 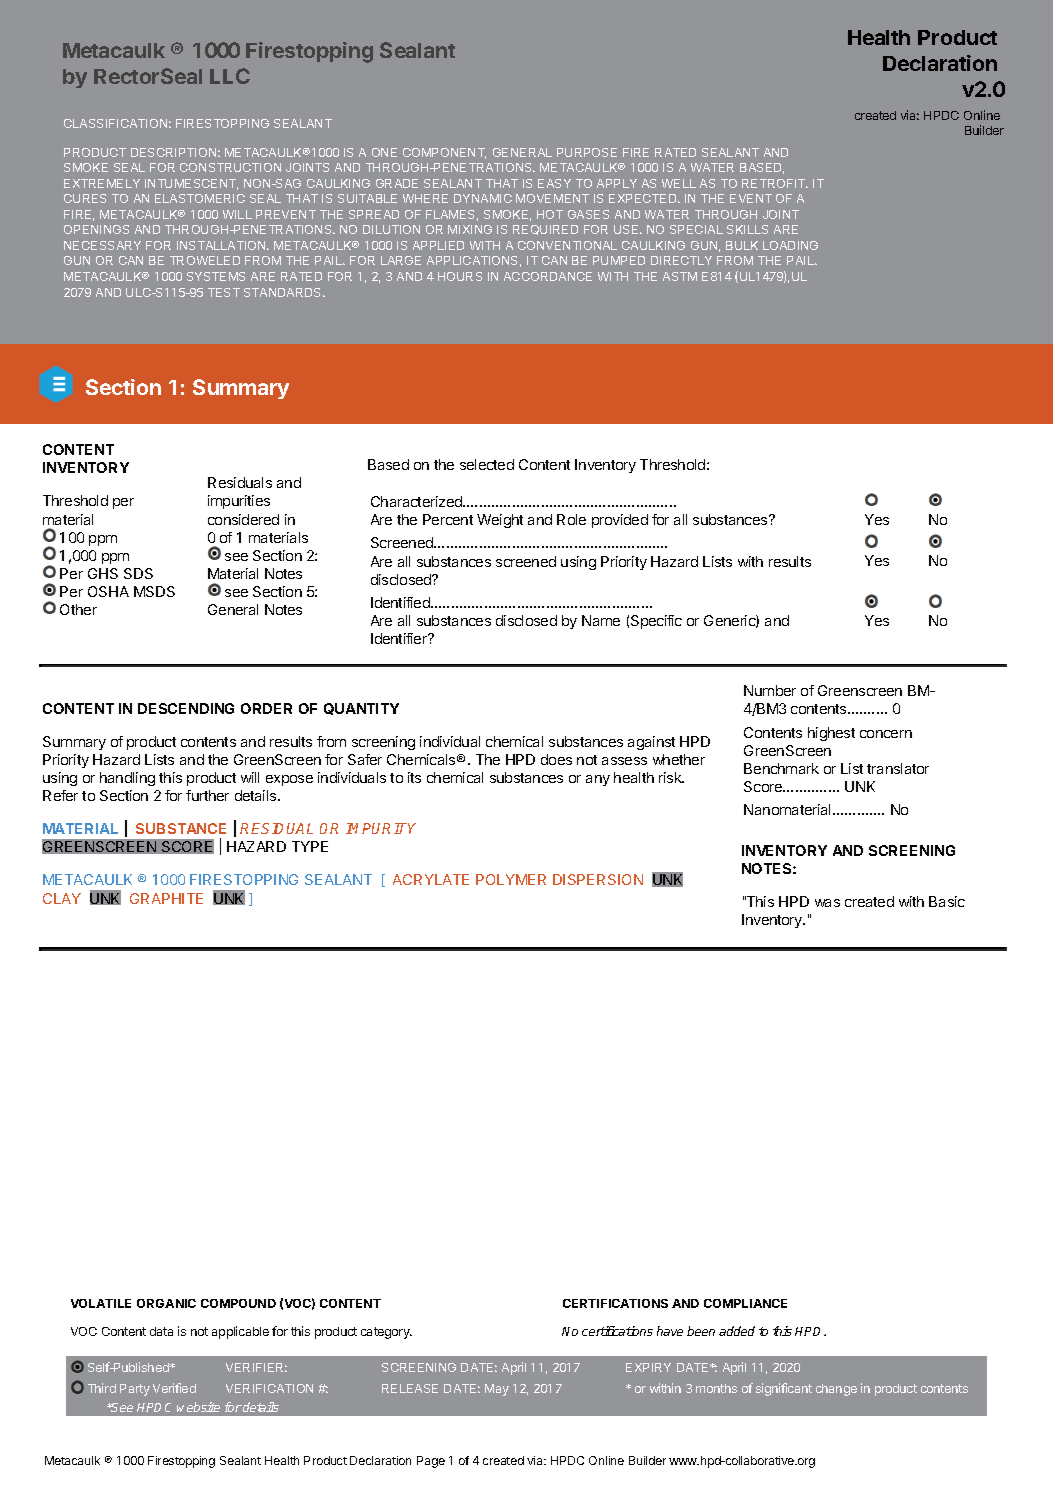 I want to click on provided, so click(x=620, y=521).
